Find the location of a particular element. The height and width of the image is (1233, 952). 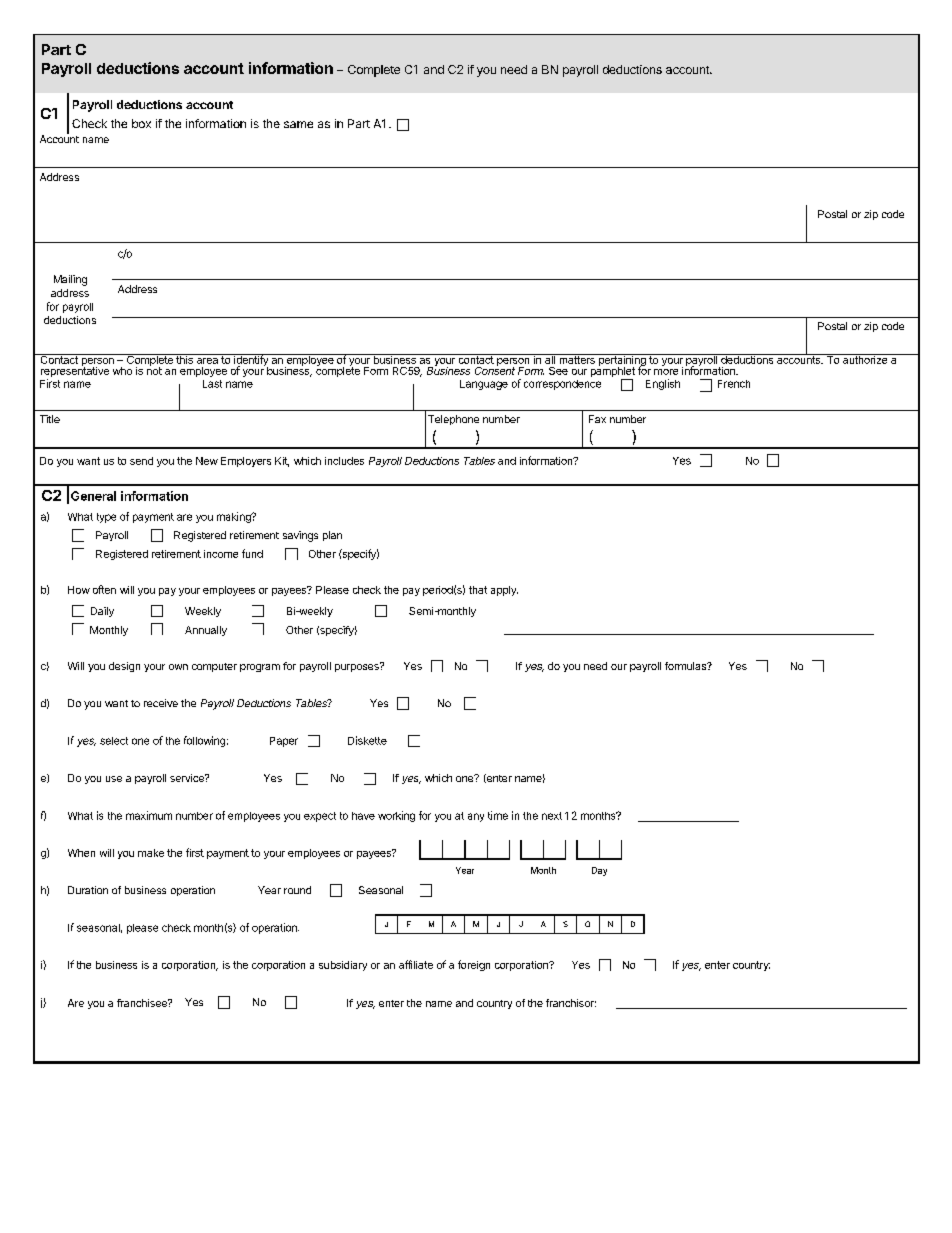

franchisee is located at coordinates (143, 1003).
